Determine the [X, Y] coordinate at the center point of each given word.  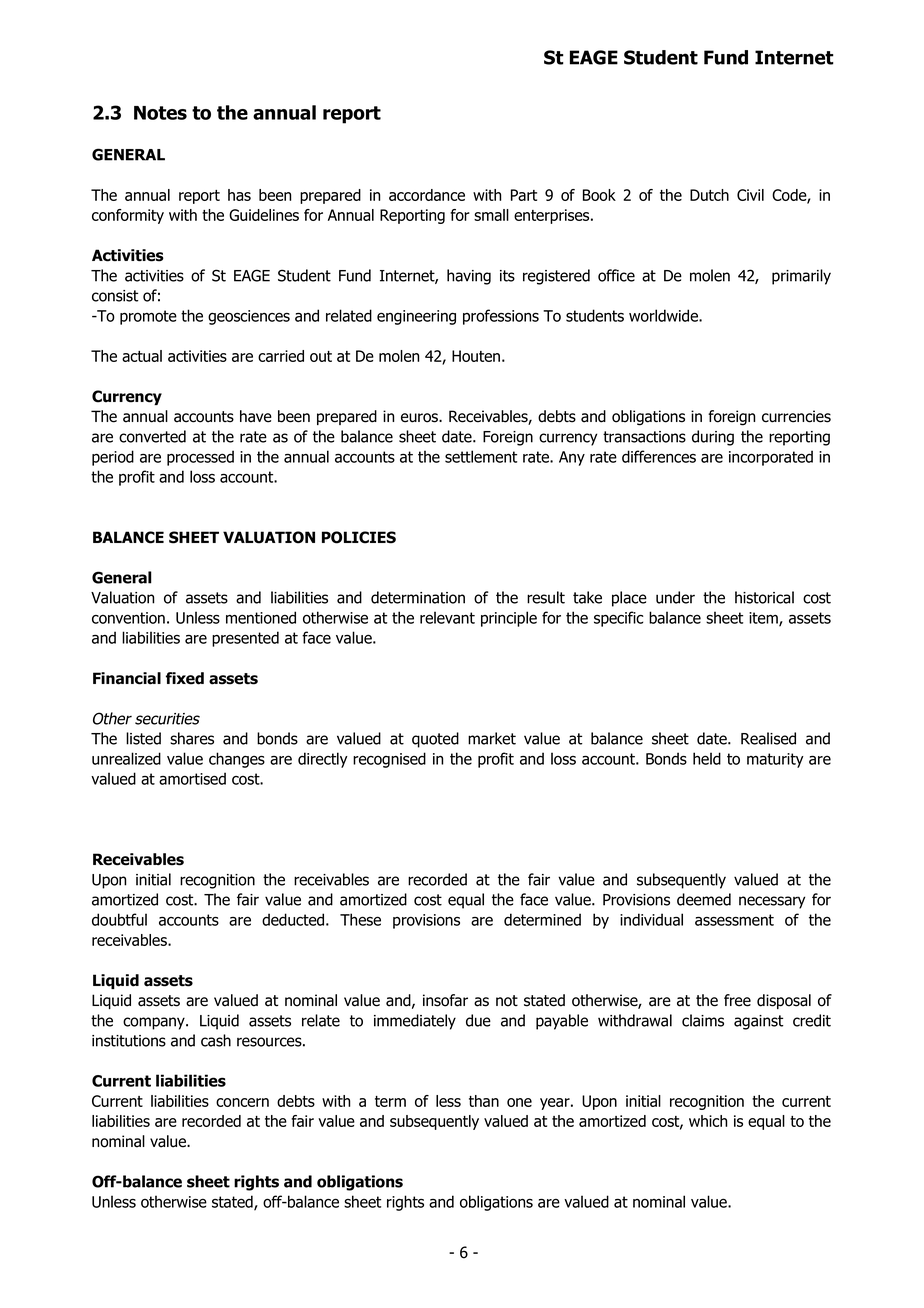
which [708, 1121]
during [713, 438]
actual [142, 356]
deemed [704, 899]
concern [242, 1102]
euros [420, 418]
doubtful [119, 919]
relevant [447, 617]
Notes [160, 113]
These [360, 919]
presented [245, 639]
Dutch [709, 195]
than [484, 1101]
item [764, 619]
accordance [427, 195]
